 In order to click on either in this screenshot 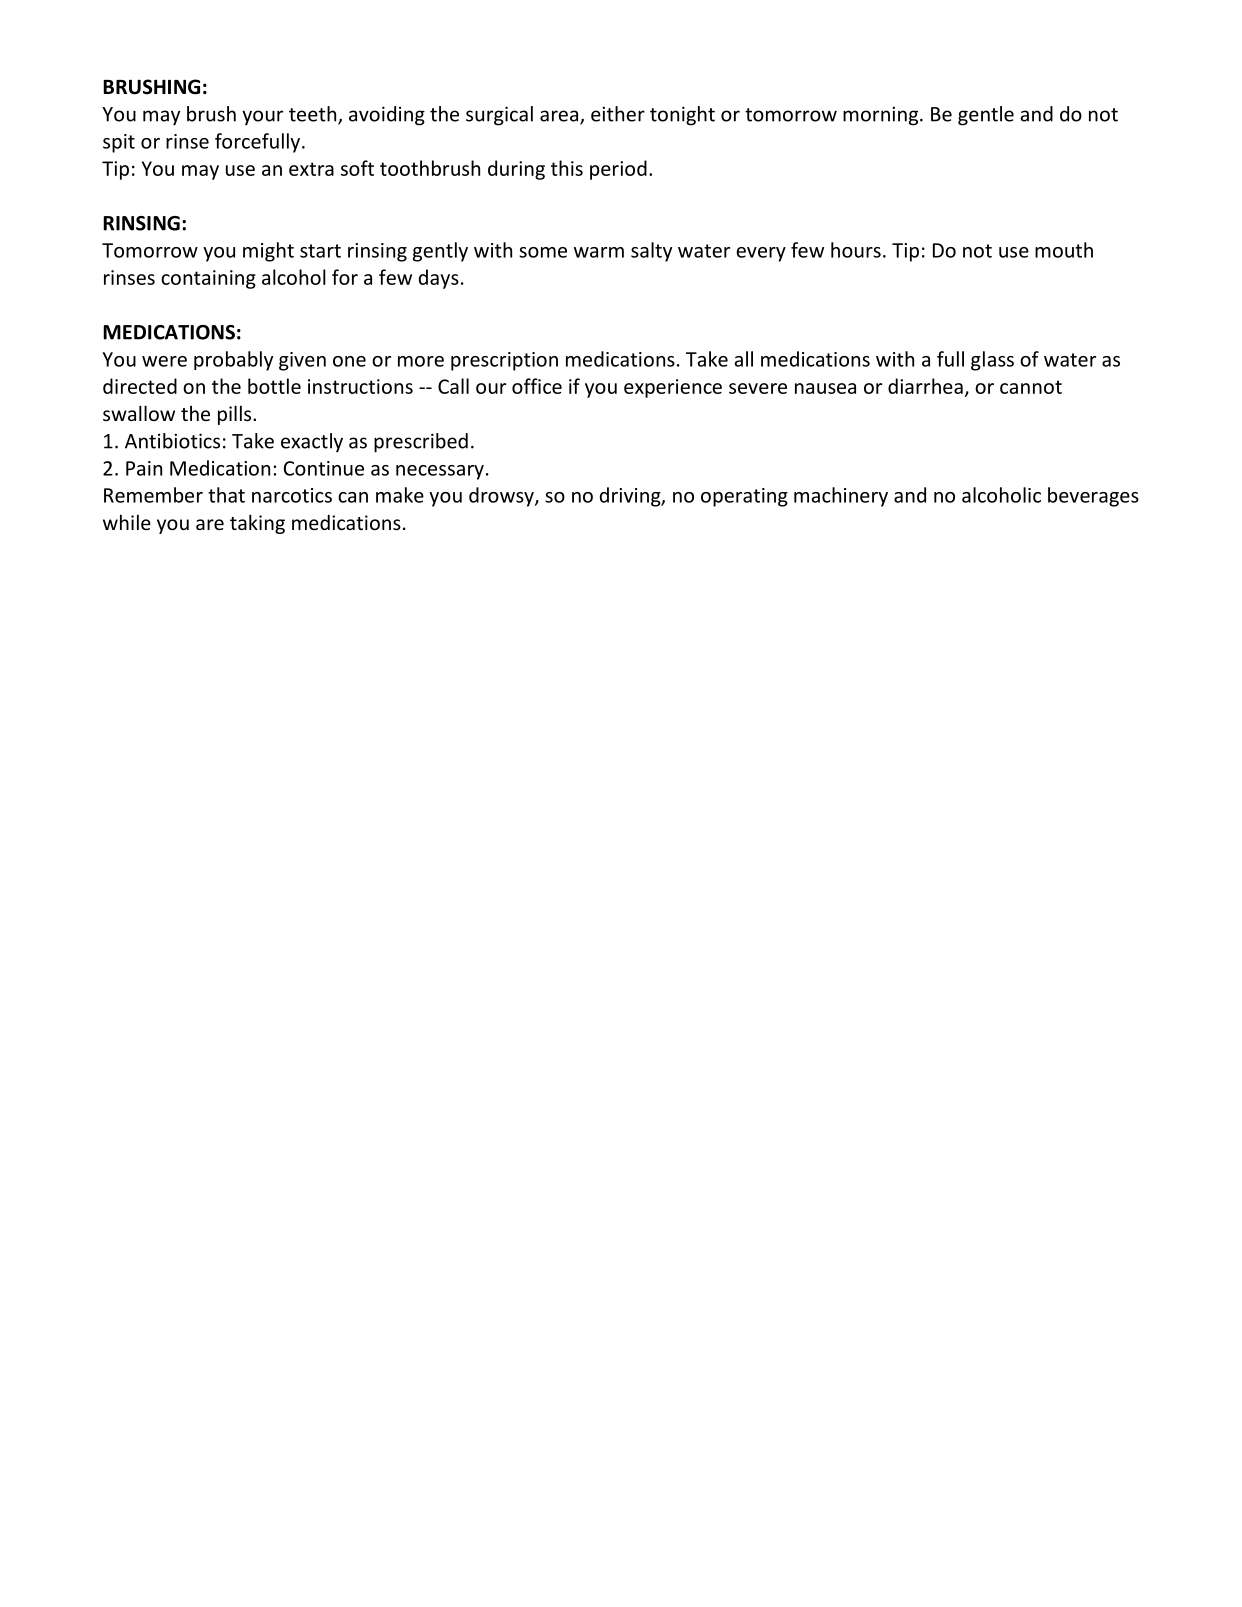, I will do `click(618, 114)`.
